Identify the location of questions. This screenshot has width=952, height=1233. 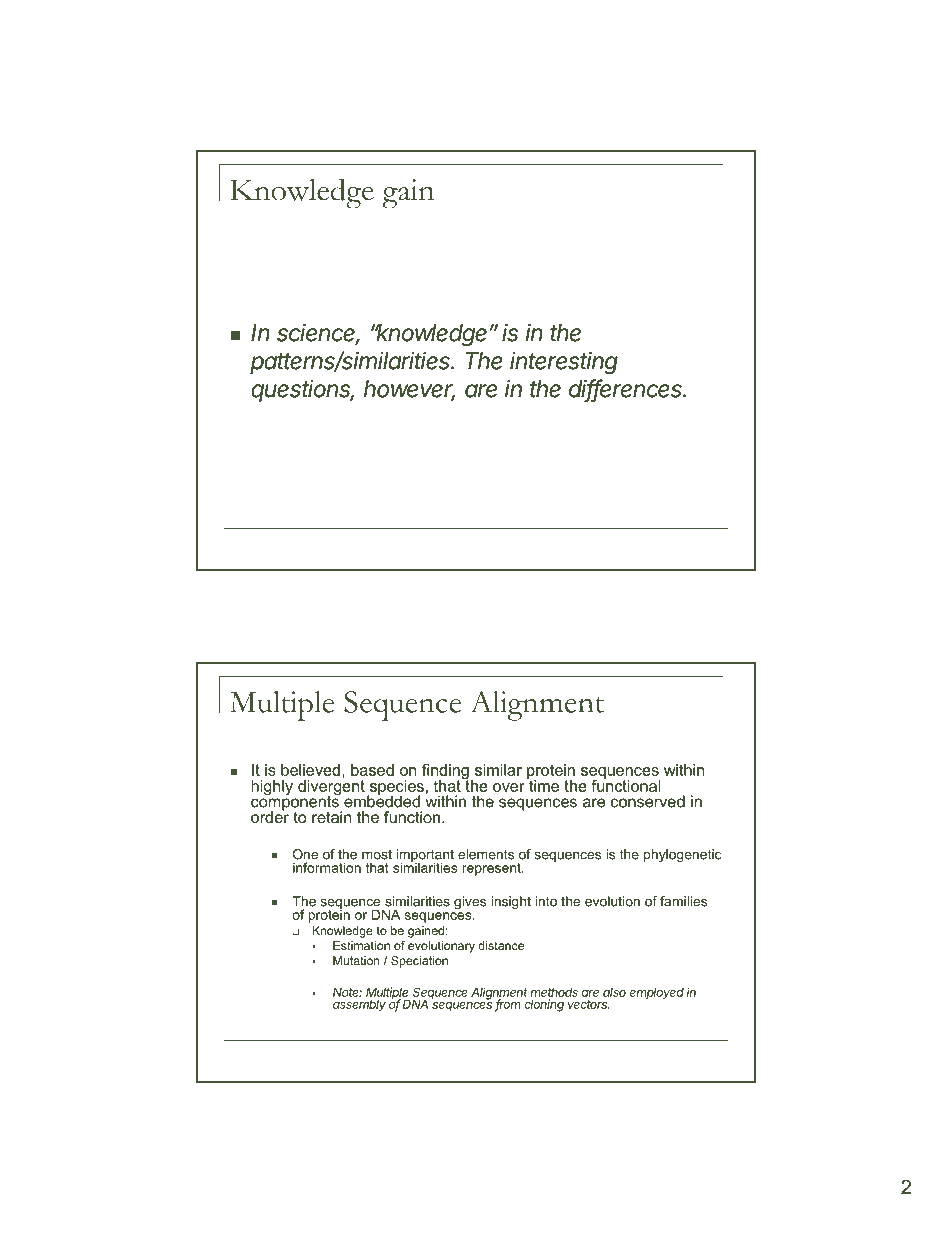
(303, 391).
